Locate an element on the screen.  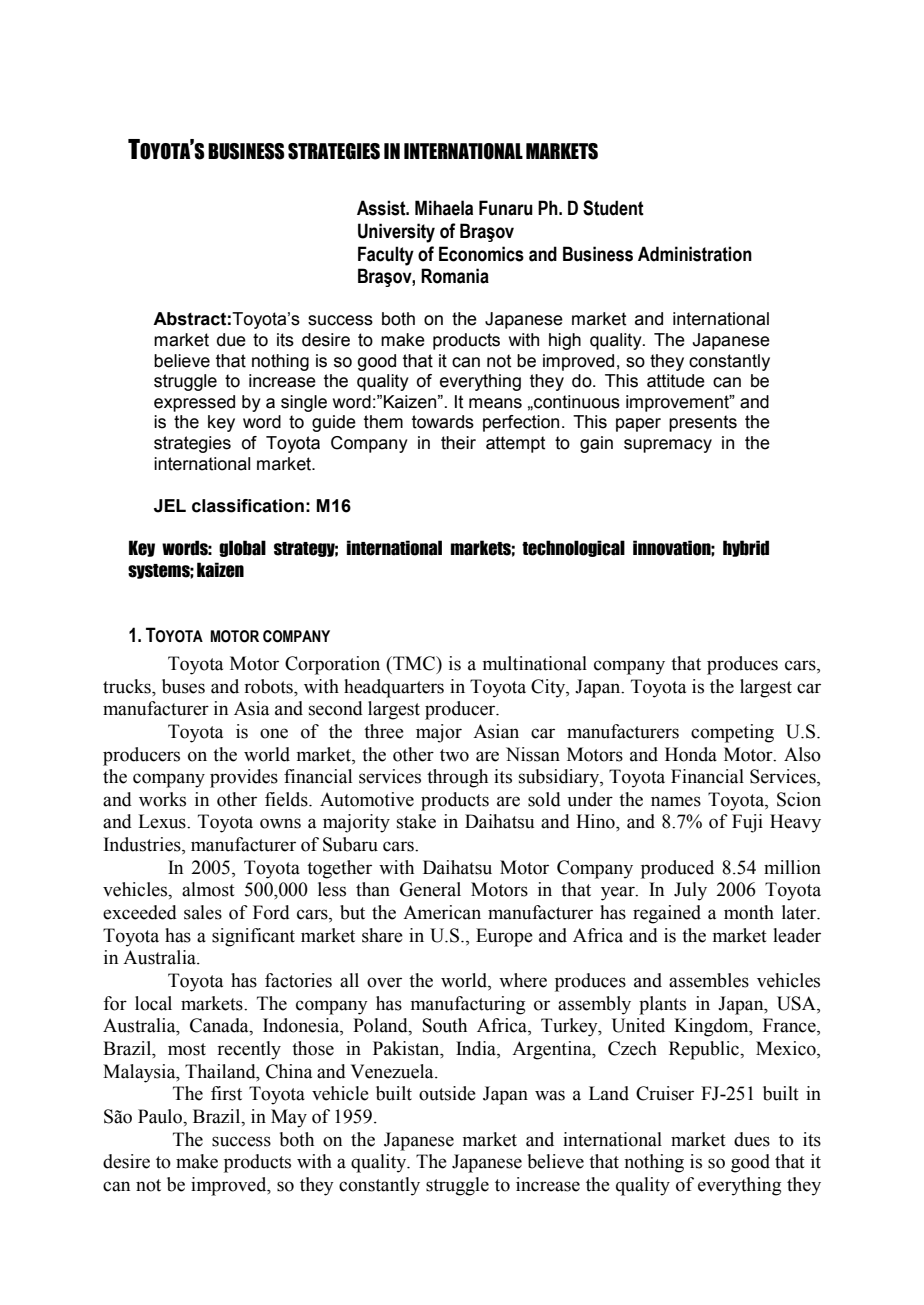
Economics is located at coordinates (481, 254).
